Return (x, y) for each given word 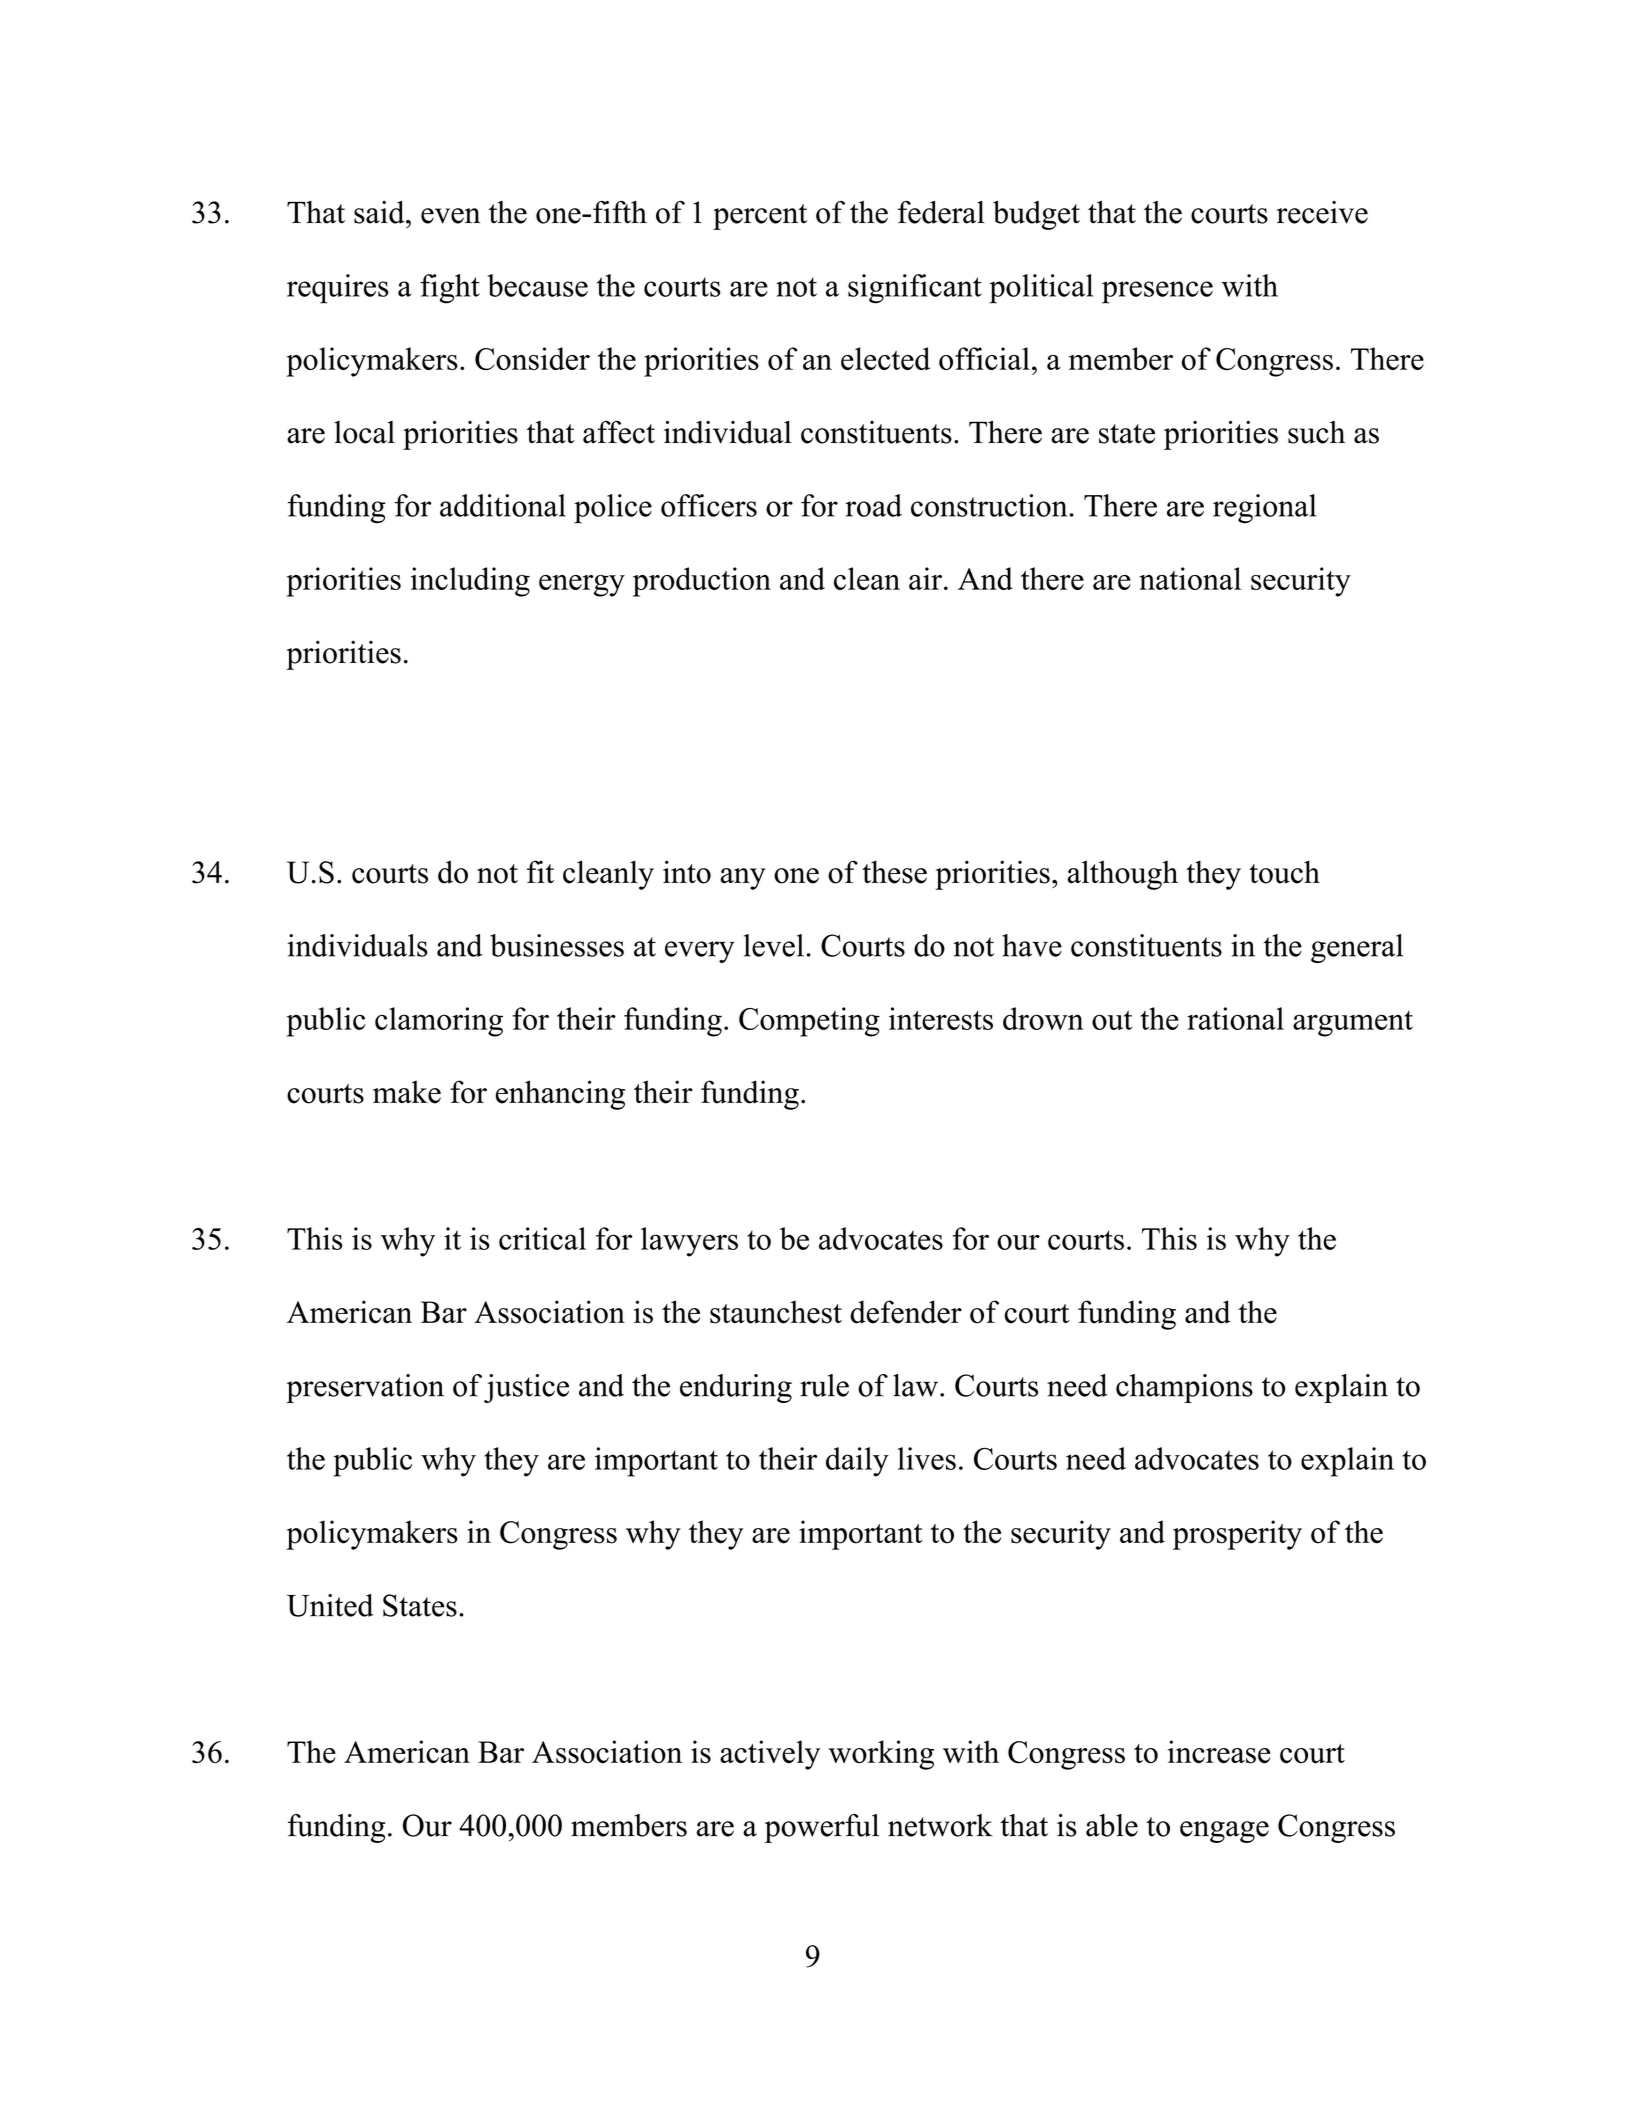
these (894, 872)
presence (1157, 292)
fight (450, 289)
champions (1184, 1388)
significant (915, 289)
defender (906, 1312)
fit (540, 871)
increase (1219, 1752)
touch (1284, 872)
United (330, 1605)
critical (542, 1238)
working (881, 1755)
